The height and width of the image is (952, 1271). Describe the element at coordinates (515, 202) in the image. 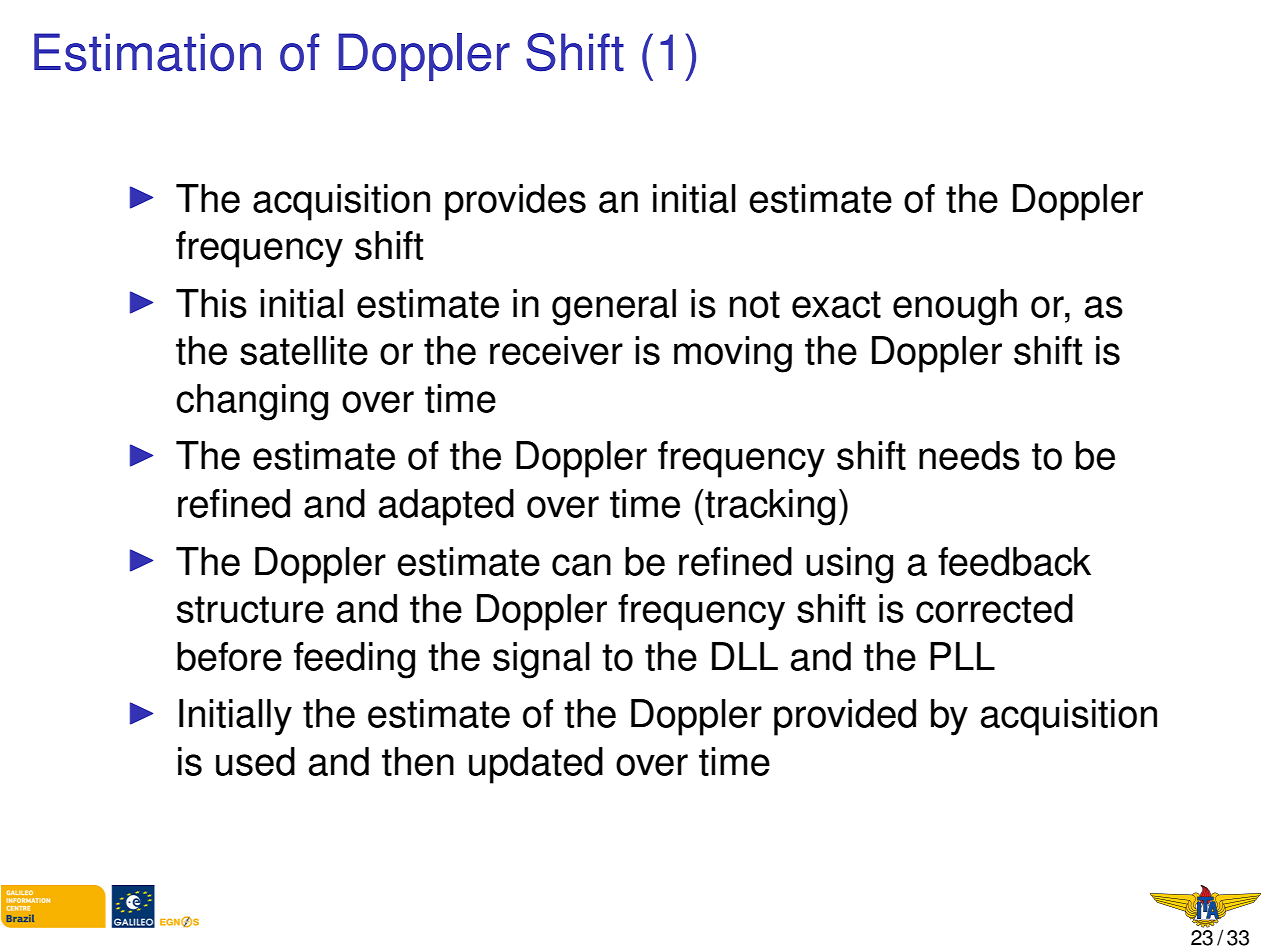

I see `provides` at that location.
